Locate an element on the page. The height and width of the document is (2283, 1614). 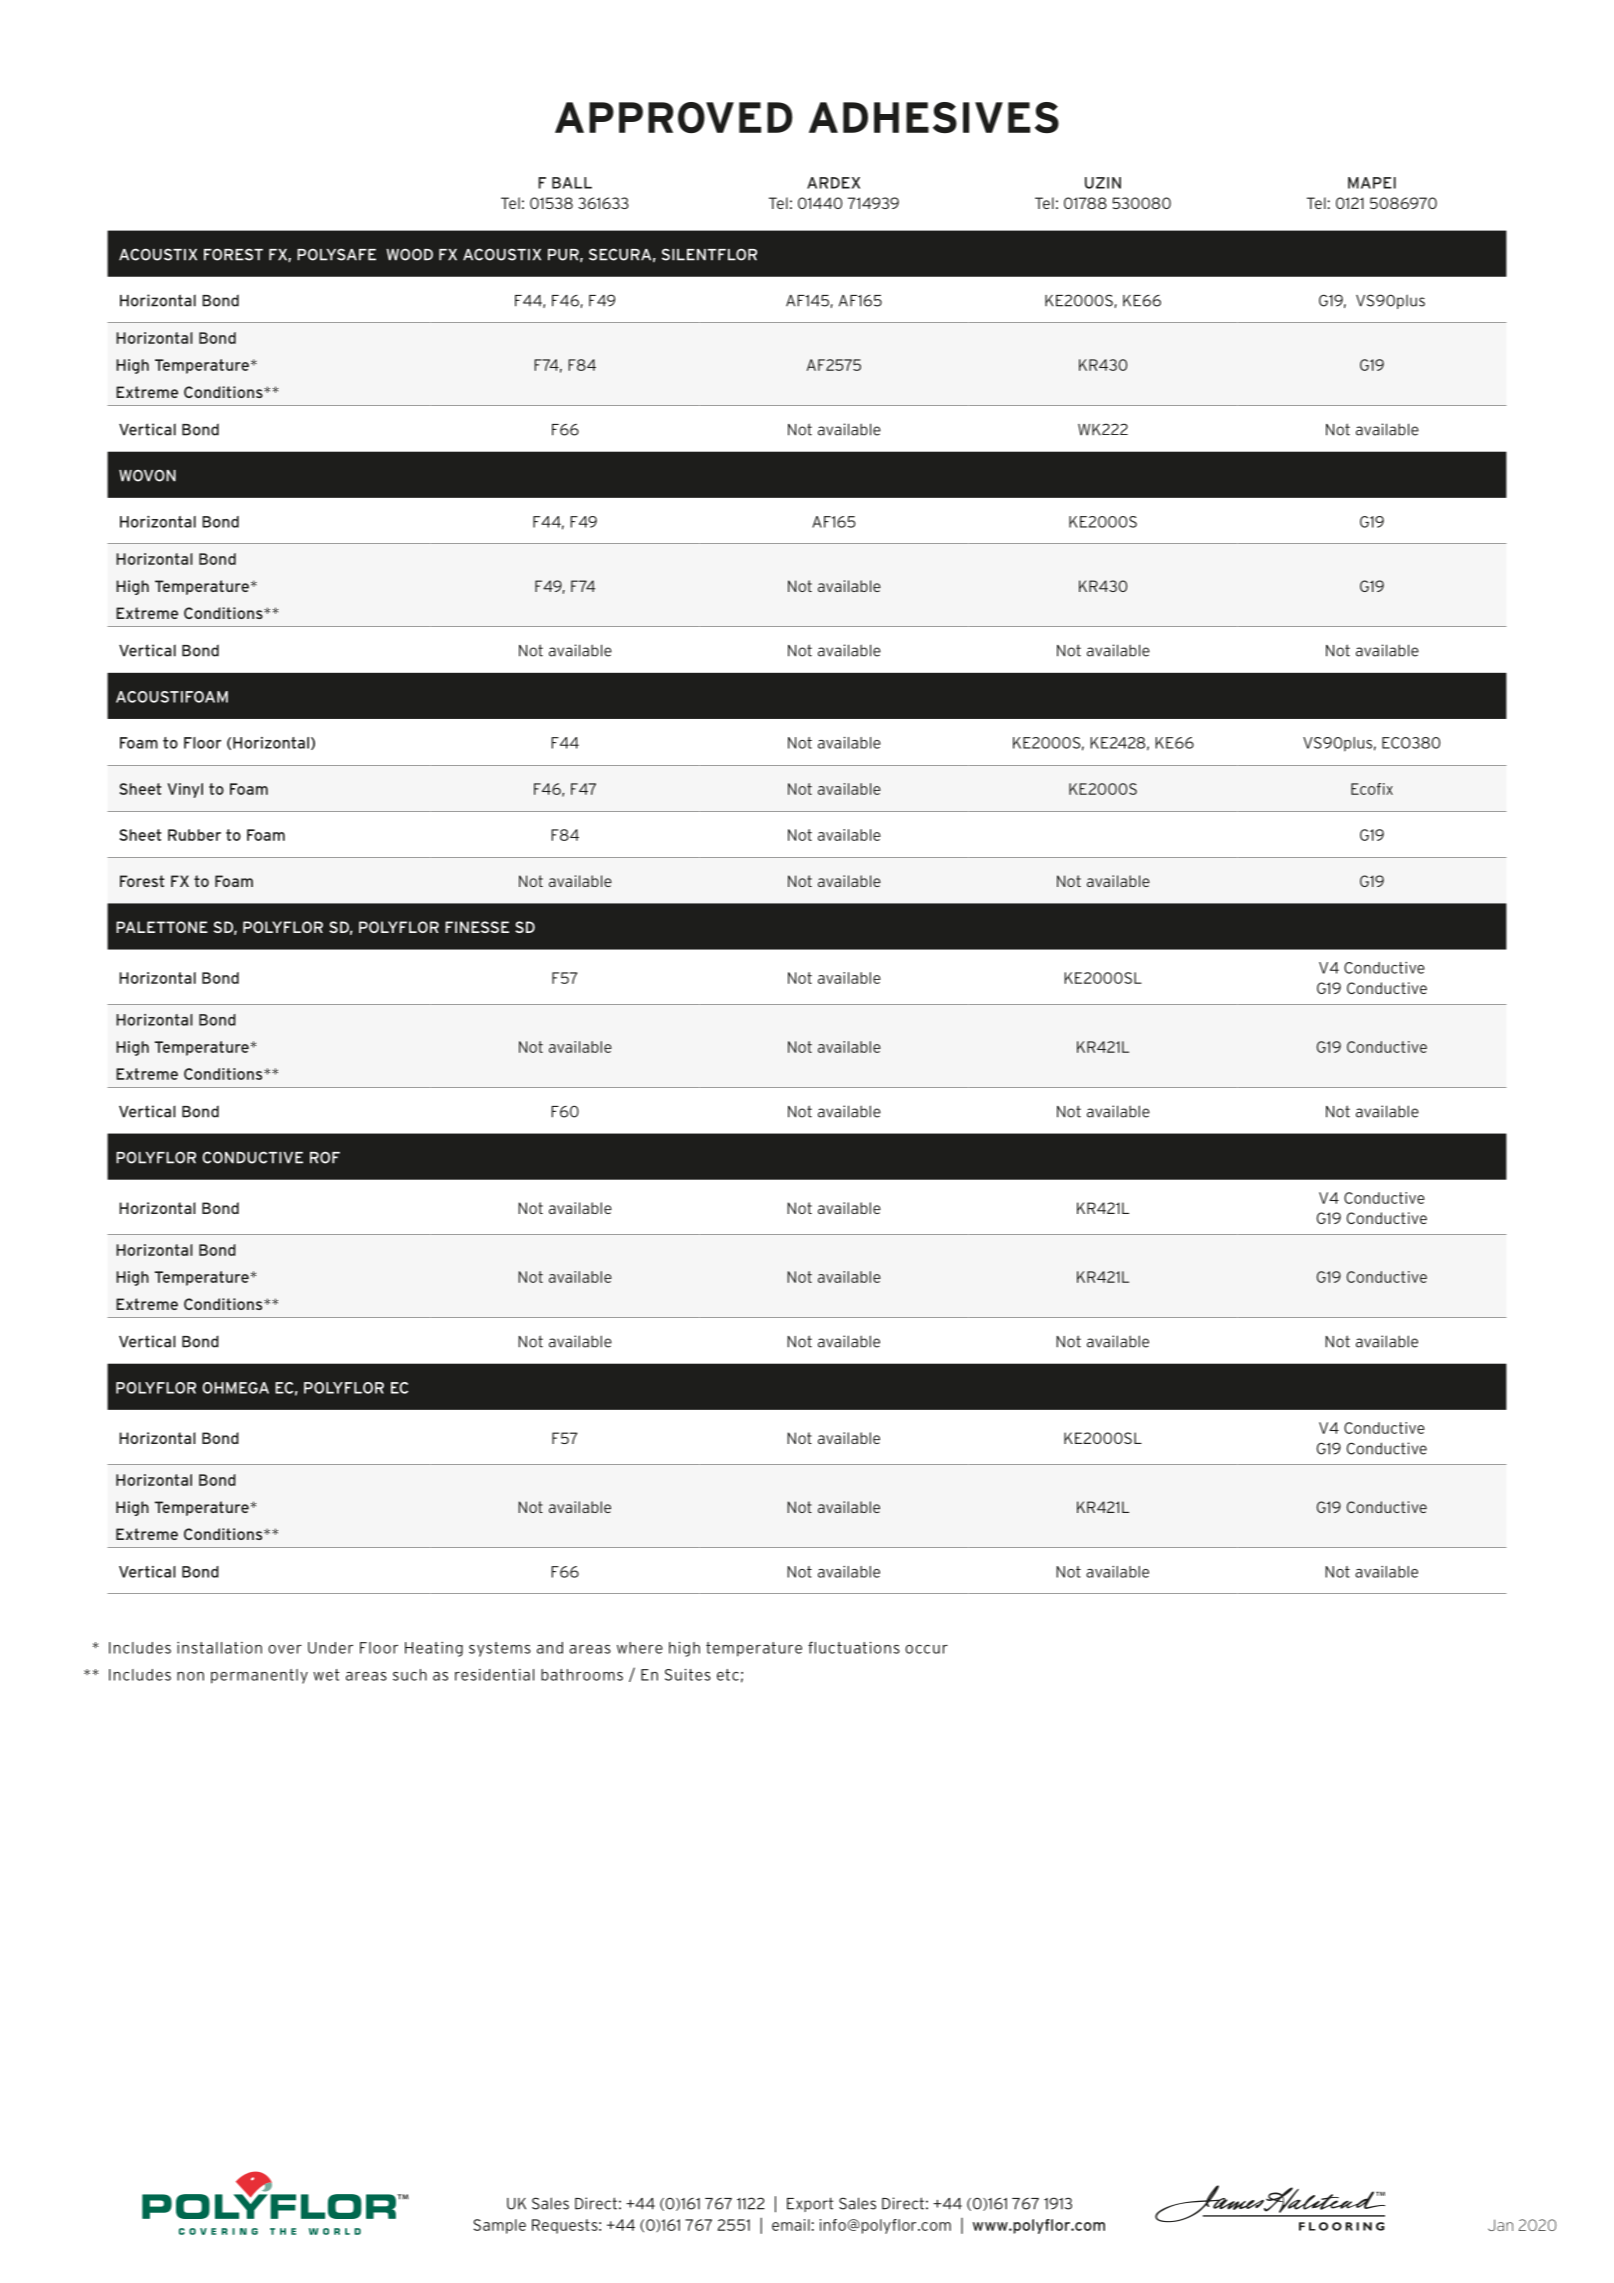
ROF is located at coordinates (325, 1157).
